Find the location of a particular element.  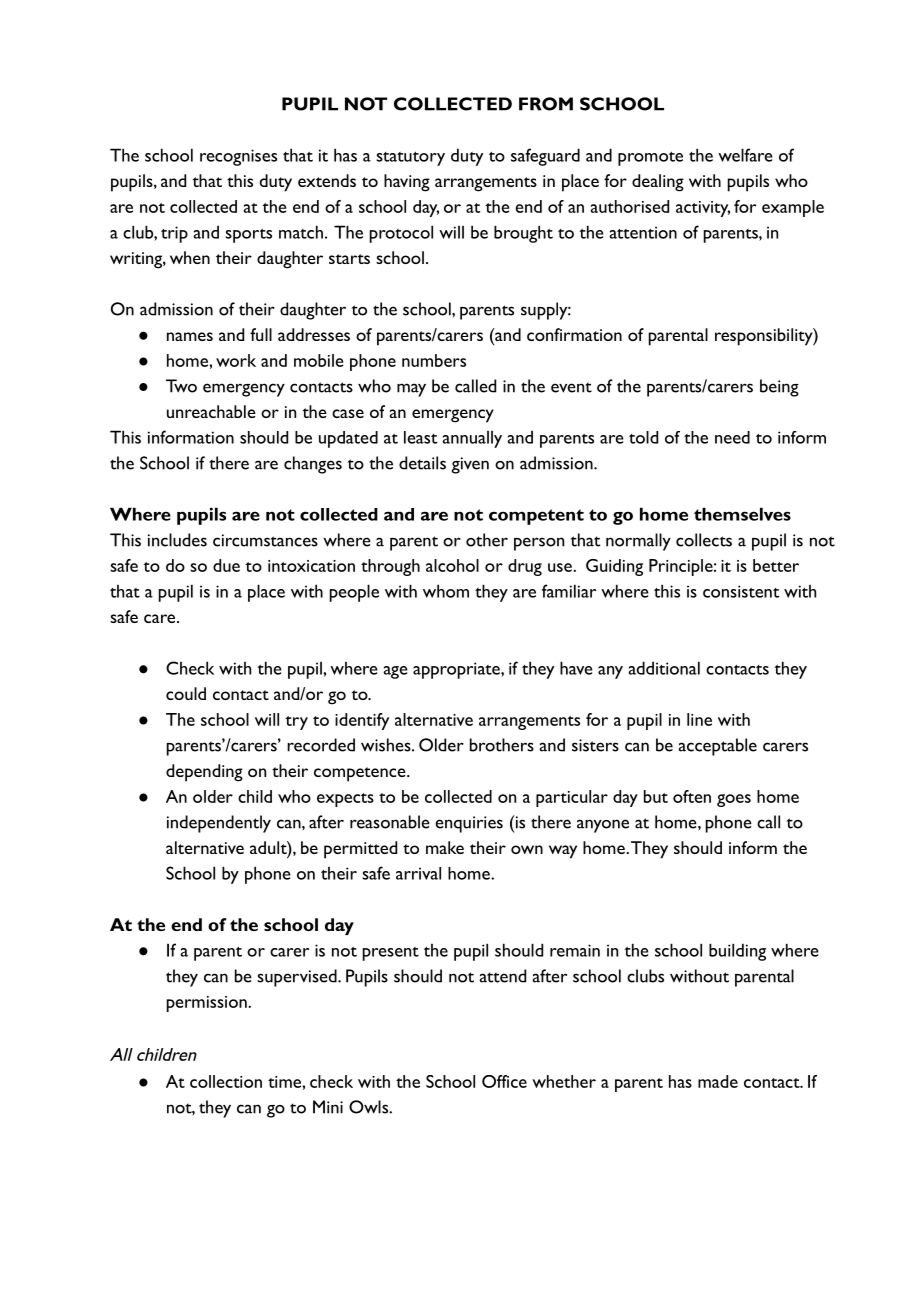

welfare is located at coordinates (745, 155).
